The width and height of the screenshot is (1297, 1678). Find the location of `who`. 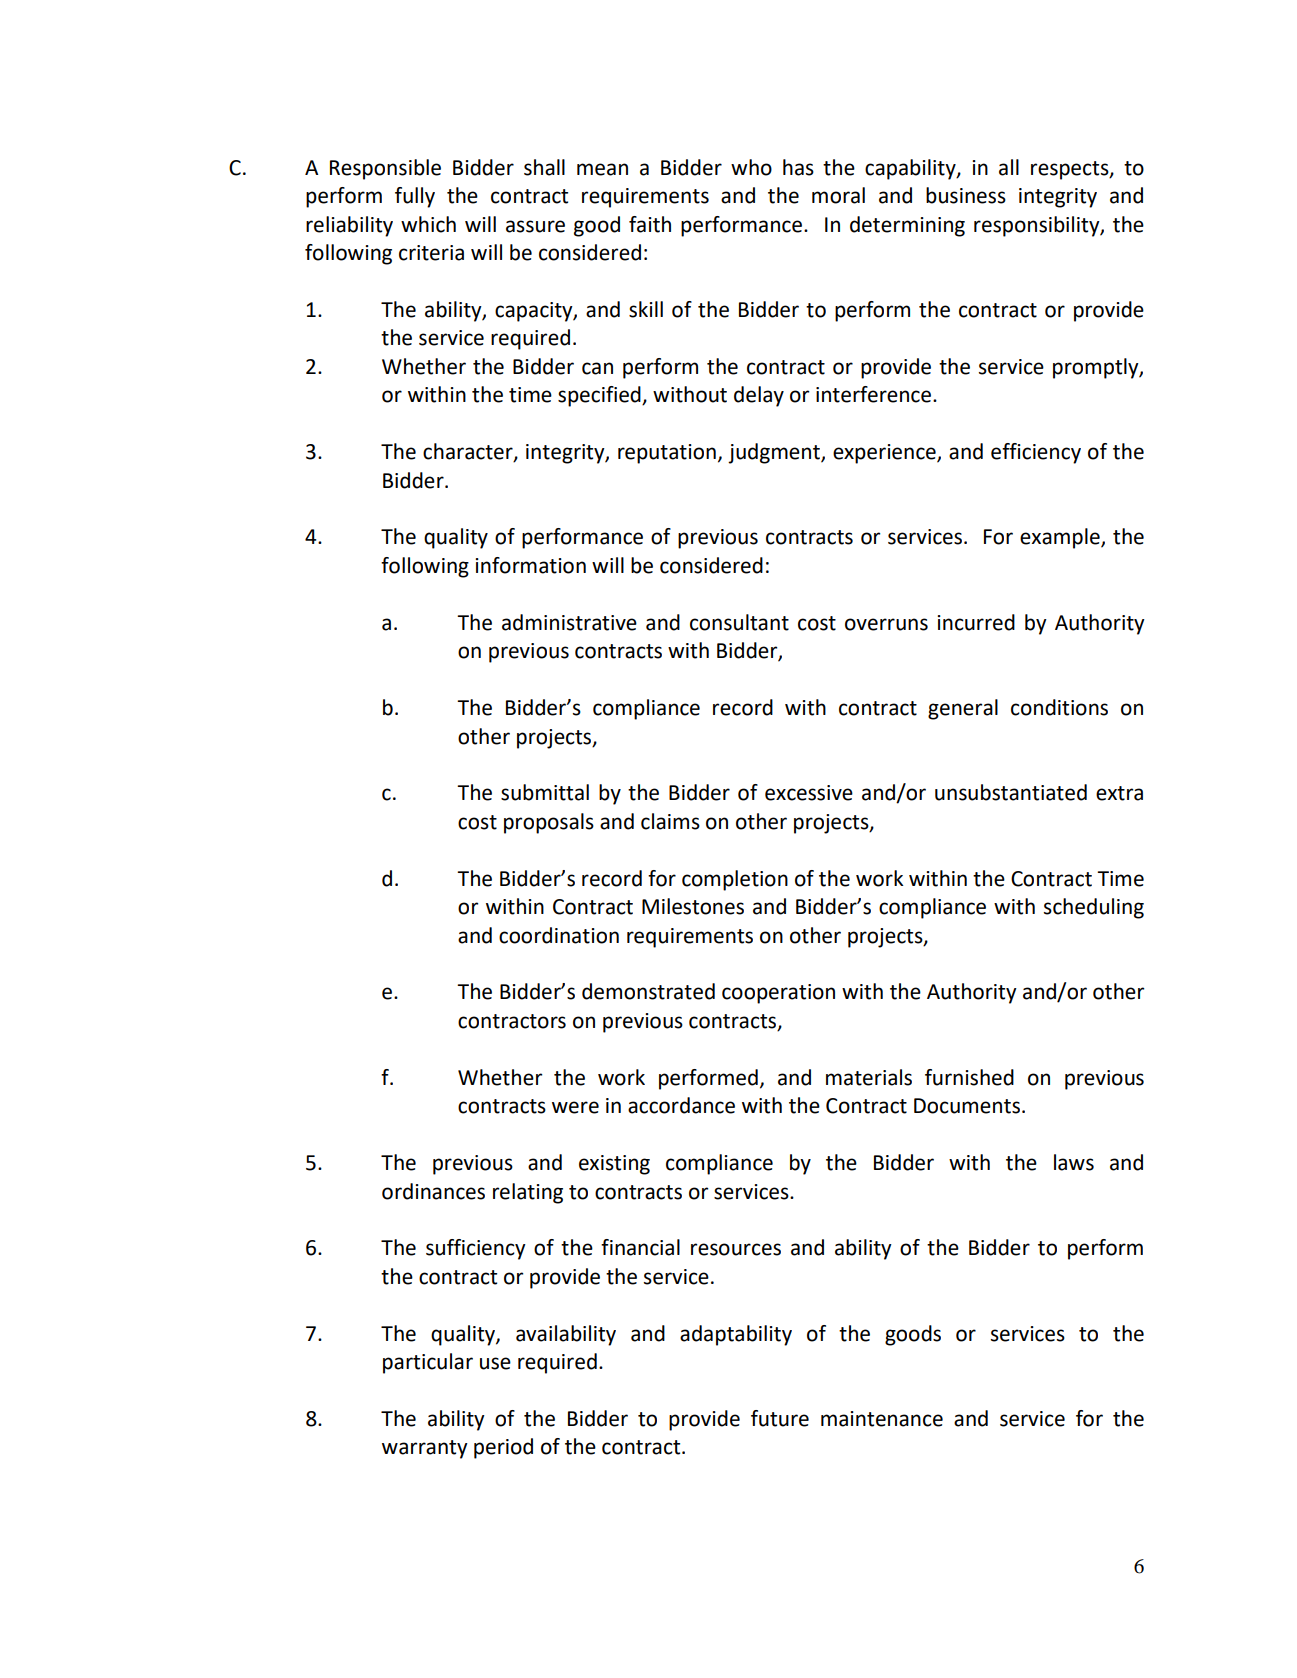

who is located at coordinates (751, 167).
